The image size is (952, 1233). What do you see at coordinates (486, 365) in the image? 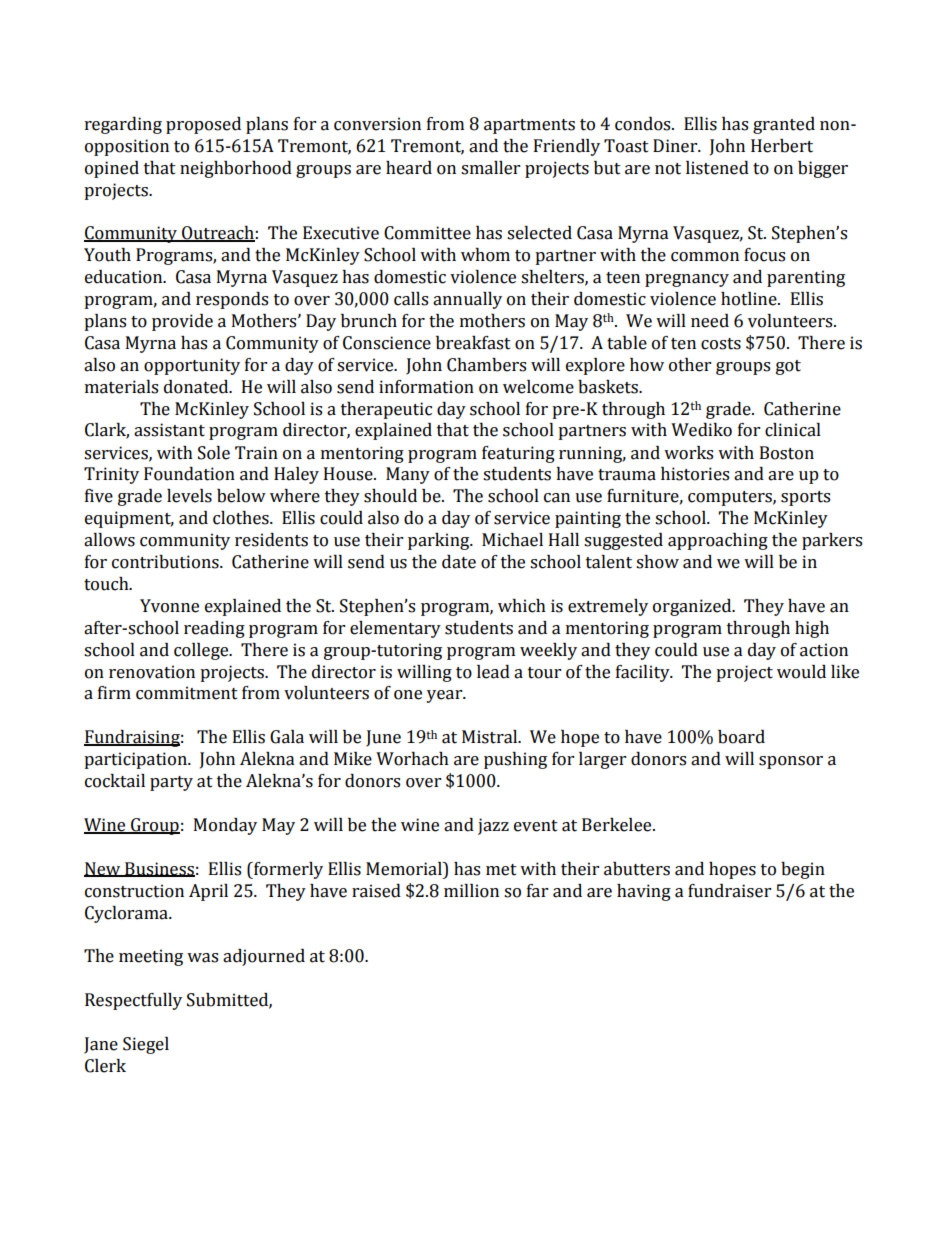
I see `Chambers` at bounding box center [486, 365].
